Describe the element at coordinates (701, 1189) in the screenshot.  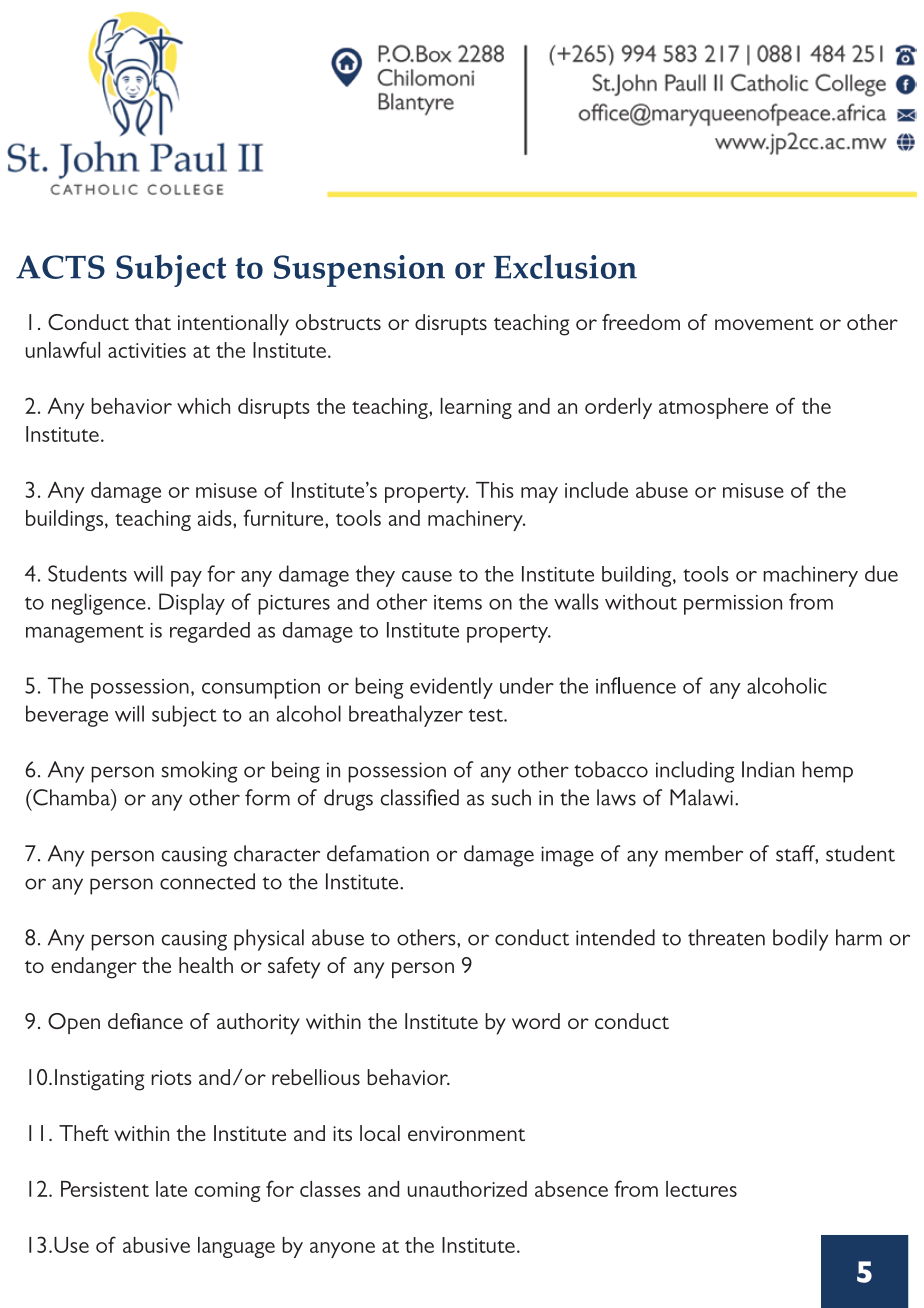
I see `lectures` at that location.
